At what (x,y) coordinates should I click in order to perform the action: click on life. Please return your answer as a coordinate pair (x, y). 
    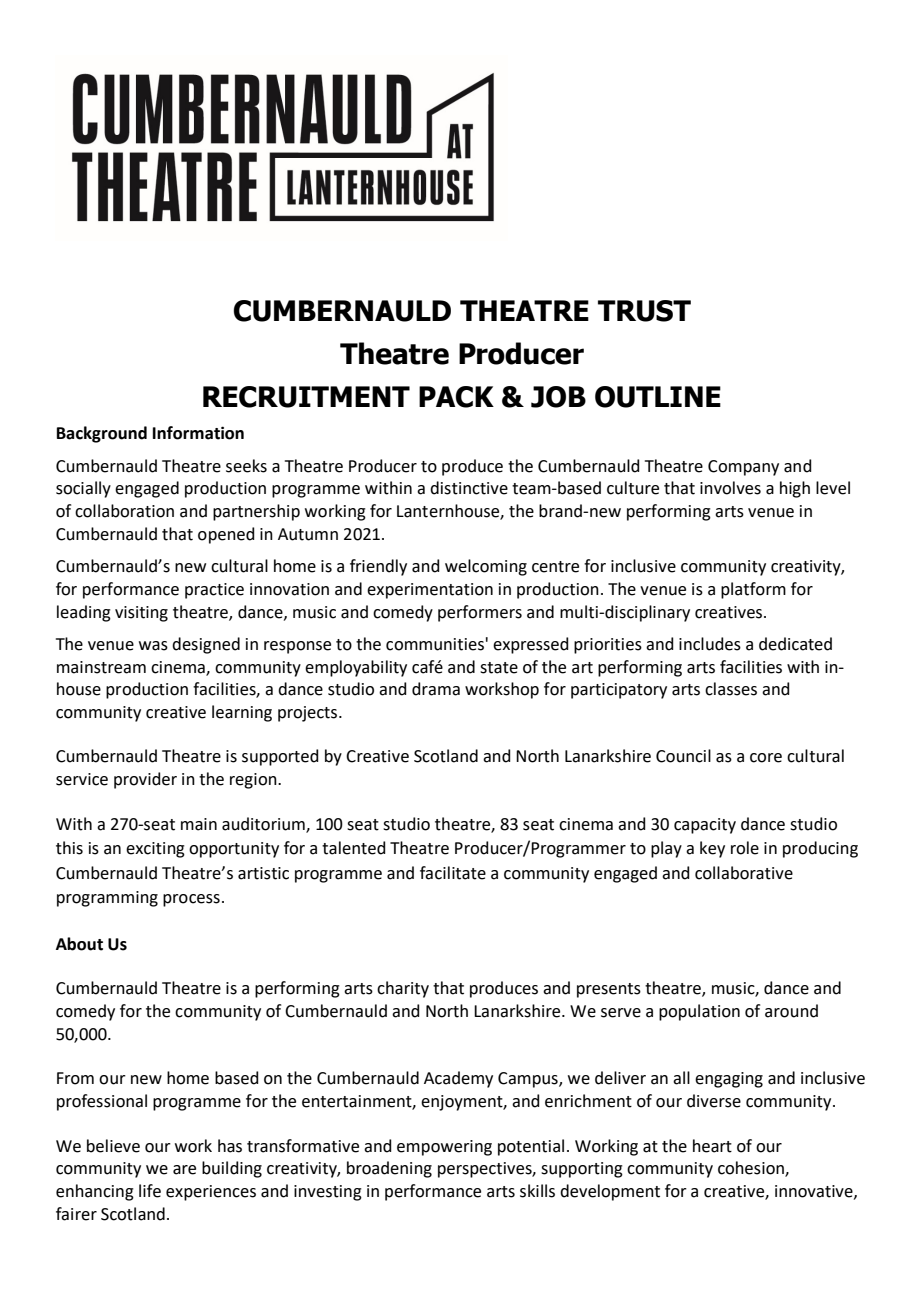
    Looking at the image, I should click on (150, 1191).
